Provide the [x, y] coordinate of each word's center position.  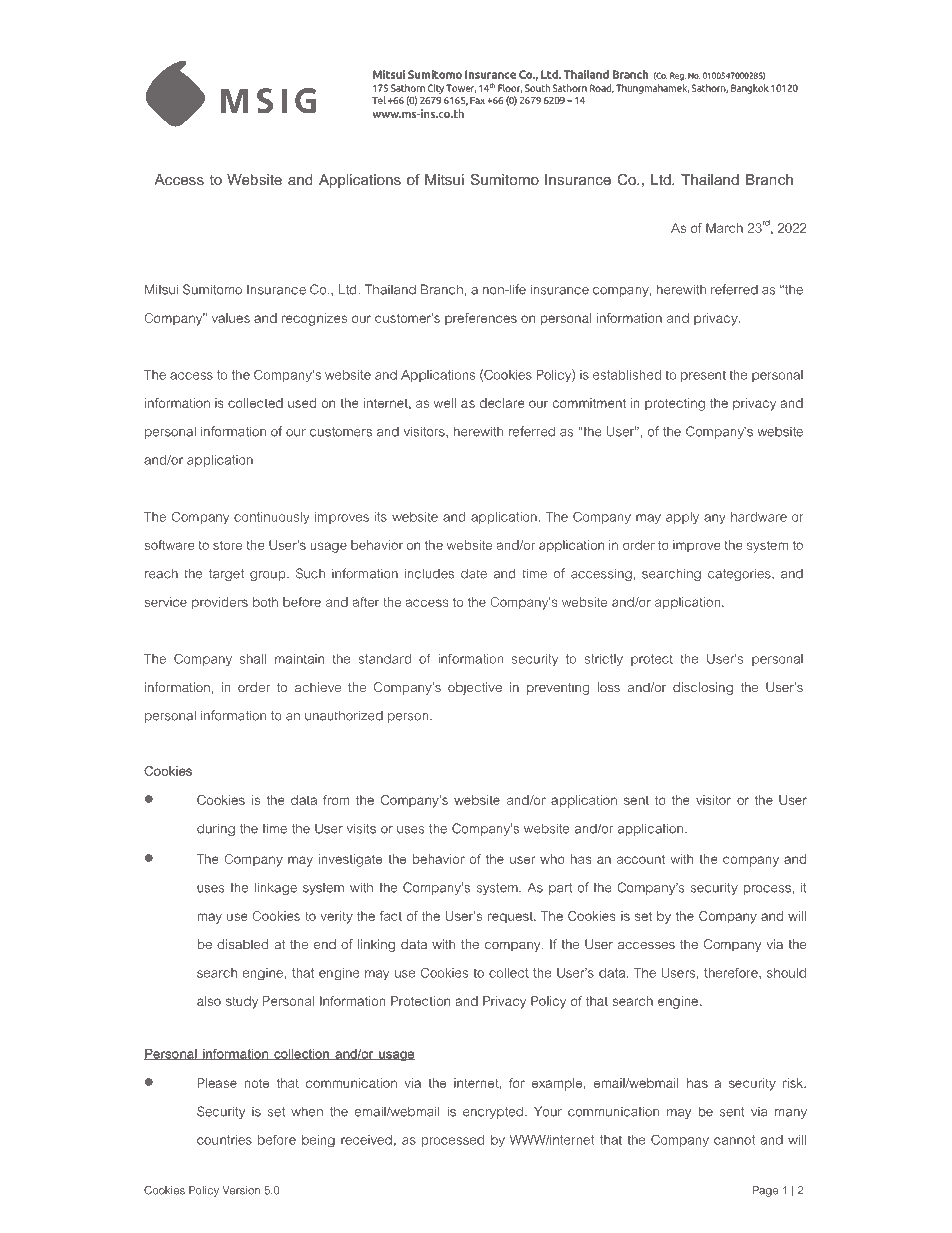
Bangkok [750, 89]
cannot [734, 1140]
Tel [379, 100]
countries [224, 1140]
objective [475, 688]
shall [253, 659]
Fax [477, 100]
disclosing [703, 688]
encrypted [493, 1112]
